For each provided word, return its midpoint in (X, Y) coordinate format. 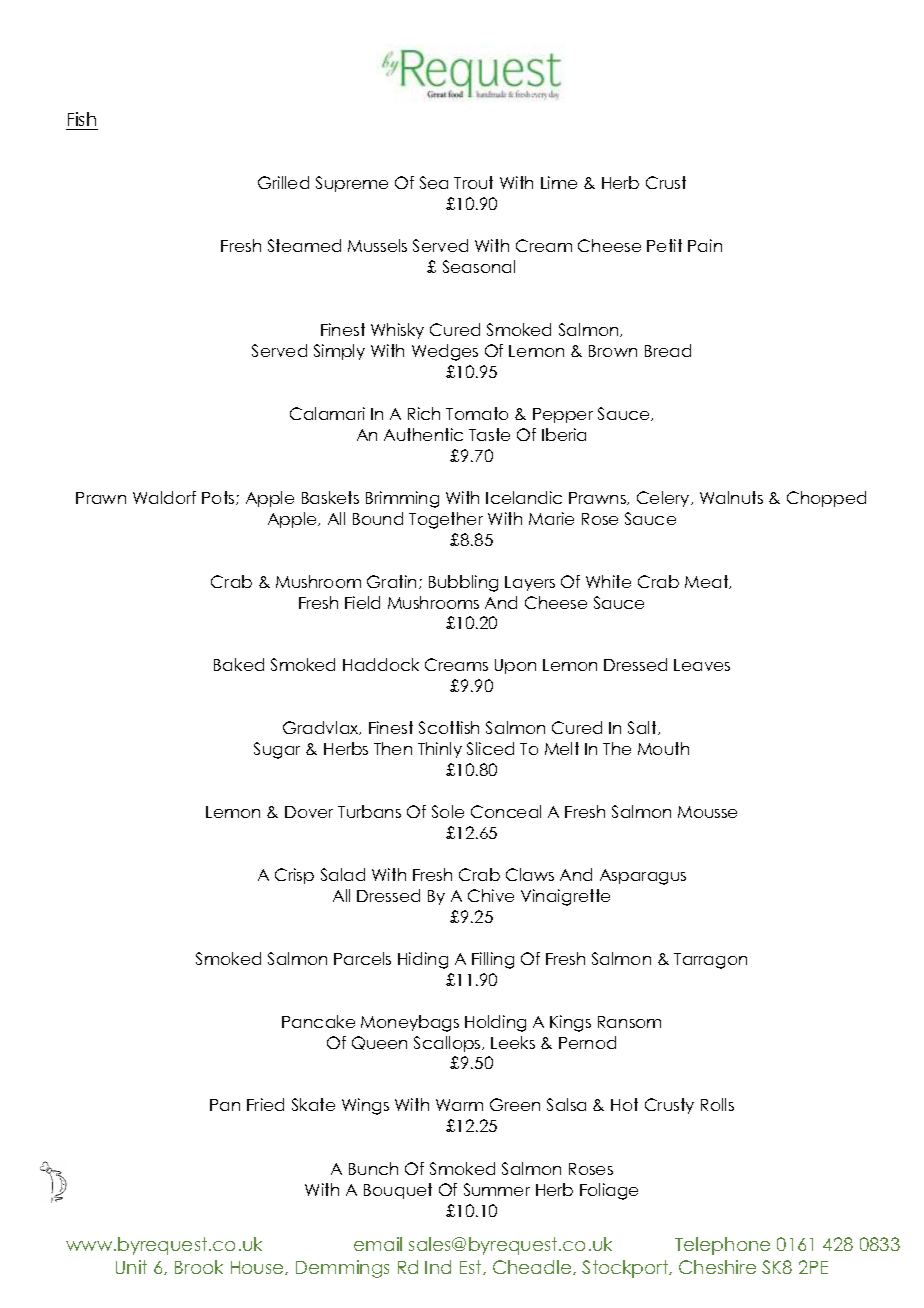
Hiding (423, 960)
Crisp (294, 876)
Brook (199, 1267)
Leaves (702, 665)
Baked (239, 664)
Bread (668, 350)
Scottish (449, 727)
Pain (705, 245)
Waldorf (164, 497)
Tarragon (710, 961)
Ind (438, 1267)
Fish (82, 121)
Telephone (722, 1246)
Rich (424, 413)
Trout (473, 182)
